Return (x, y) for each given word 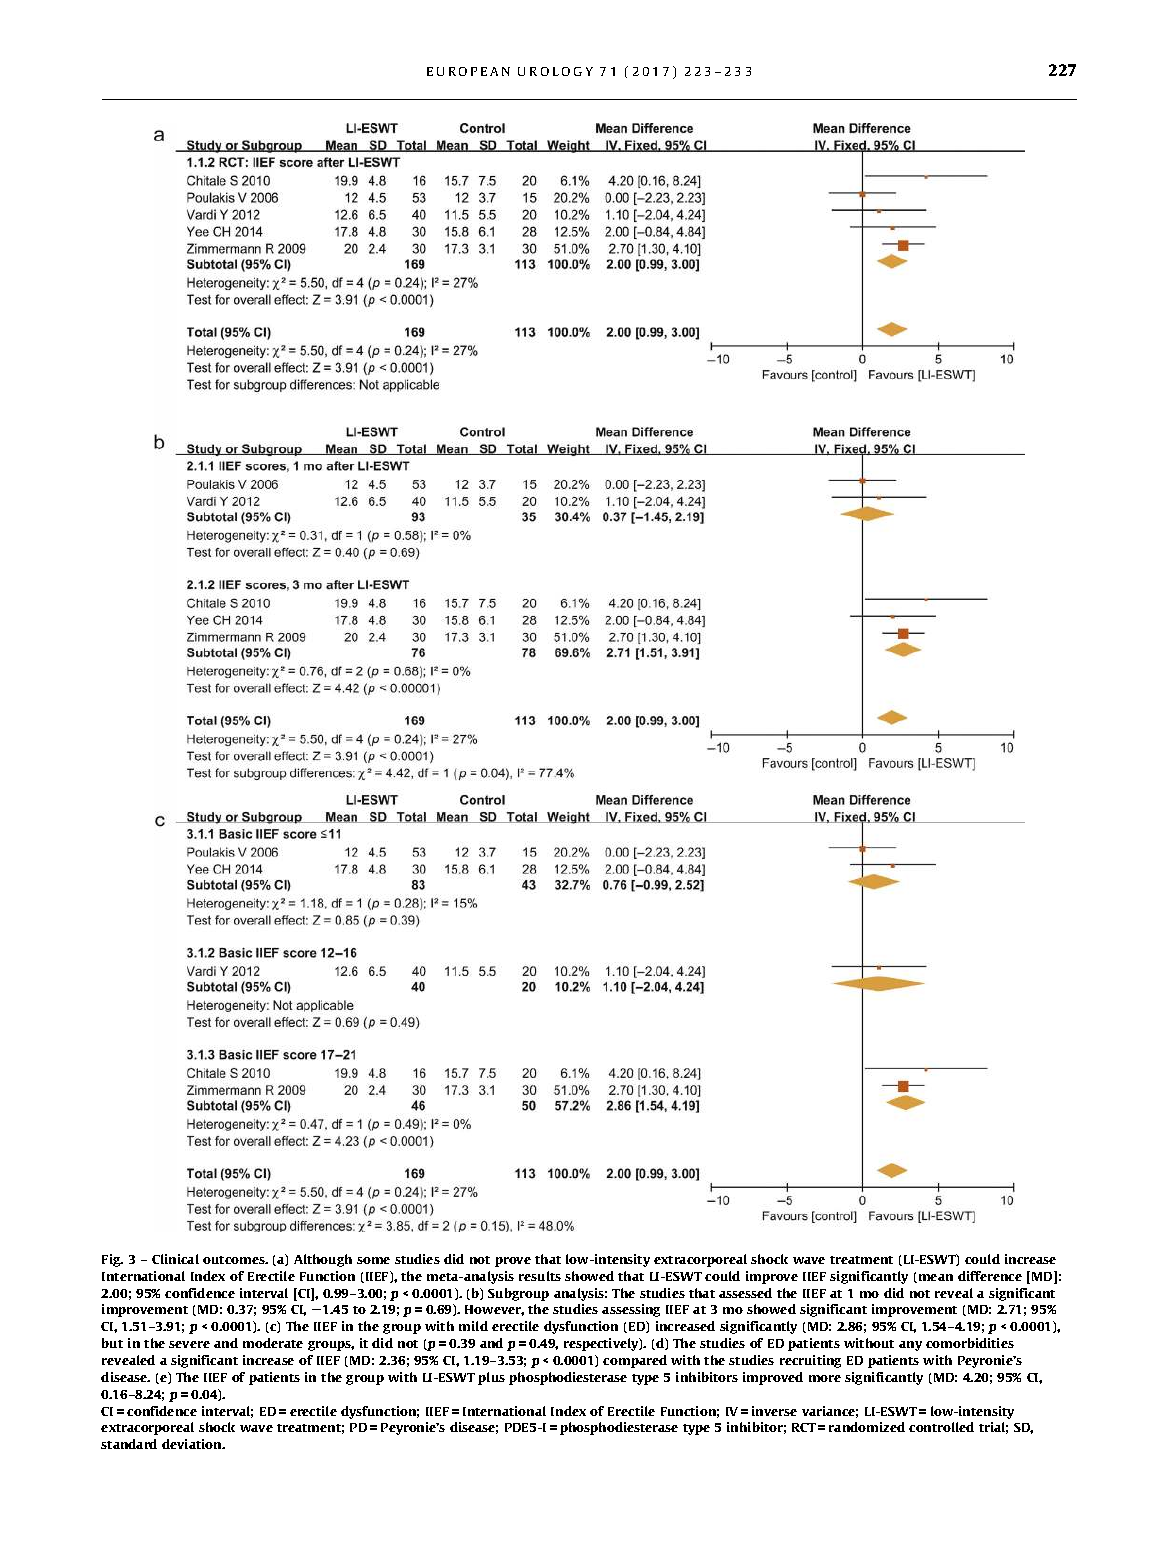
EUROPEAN (468, 71)
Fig (112, 1260)
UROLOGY (555, 71)
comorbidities (970, 1343)
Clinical (175, 1259)
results (540, 1276)
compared (635, 1361)
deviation (193, 1444)
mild (473, 1326)
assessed (745, 1293)
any (910, 1346)
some (373, 1260)
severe (189, 1344)
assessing (631, 1310)
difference (990, 1276)
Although (323, 1260)
